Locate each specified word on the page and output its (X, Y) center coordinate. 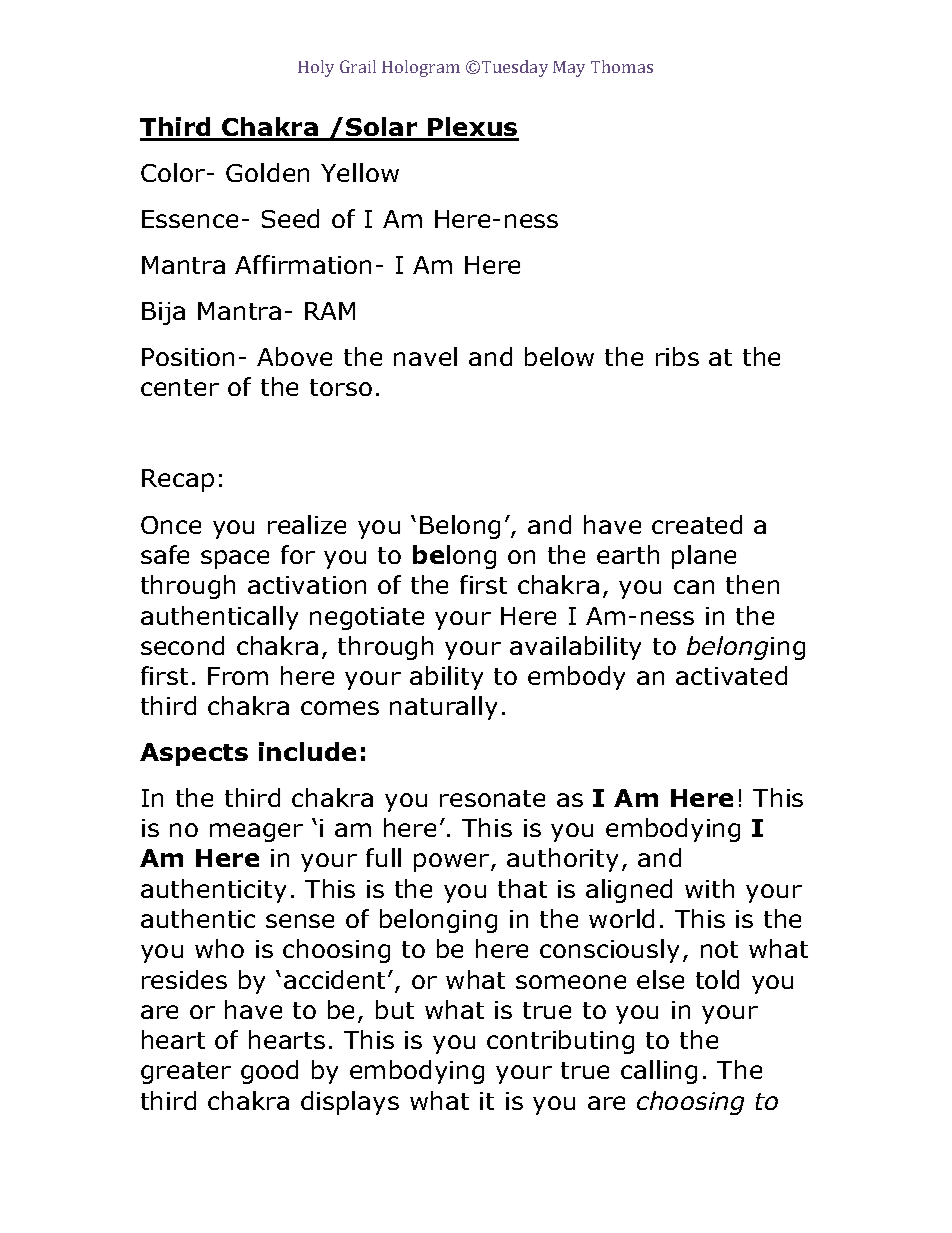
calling (659, 1072)
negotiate (367, 618)
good (269, 1072)
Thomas (622, 66)
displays (350, 1103)
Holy (316, 68)
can (694, 587)
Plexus (472, 128)
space (235, 559)
